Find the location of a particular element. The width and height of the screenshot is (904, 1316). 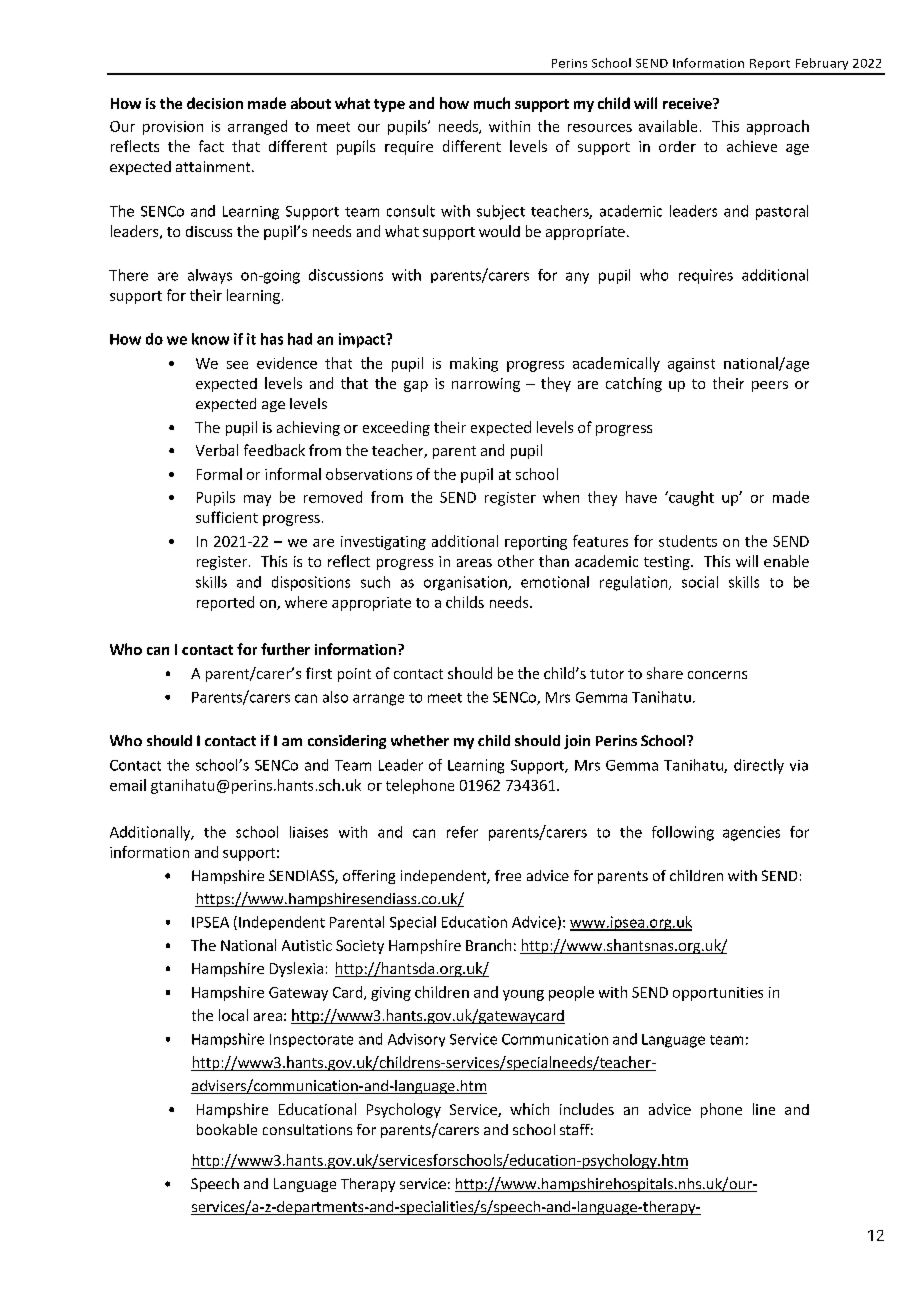

directly is located at coordinates (759, 766).
